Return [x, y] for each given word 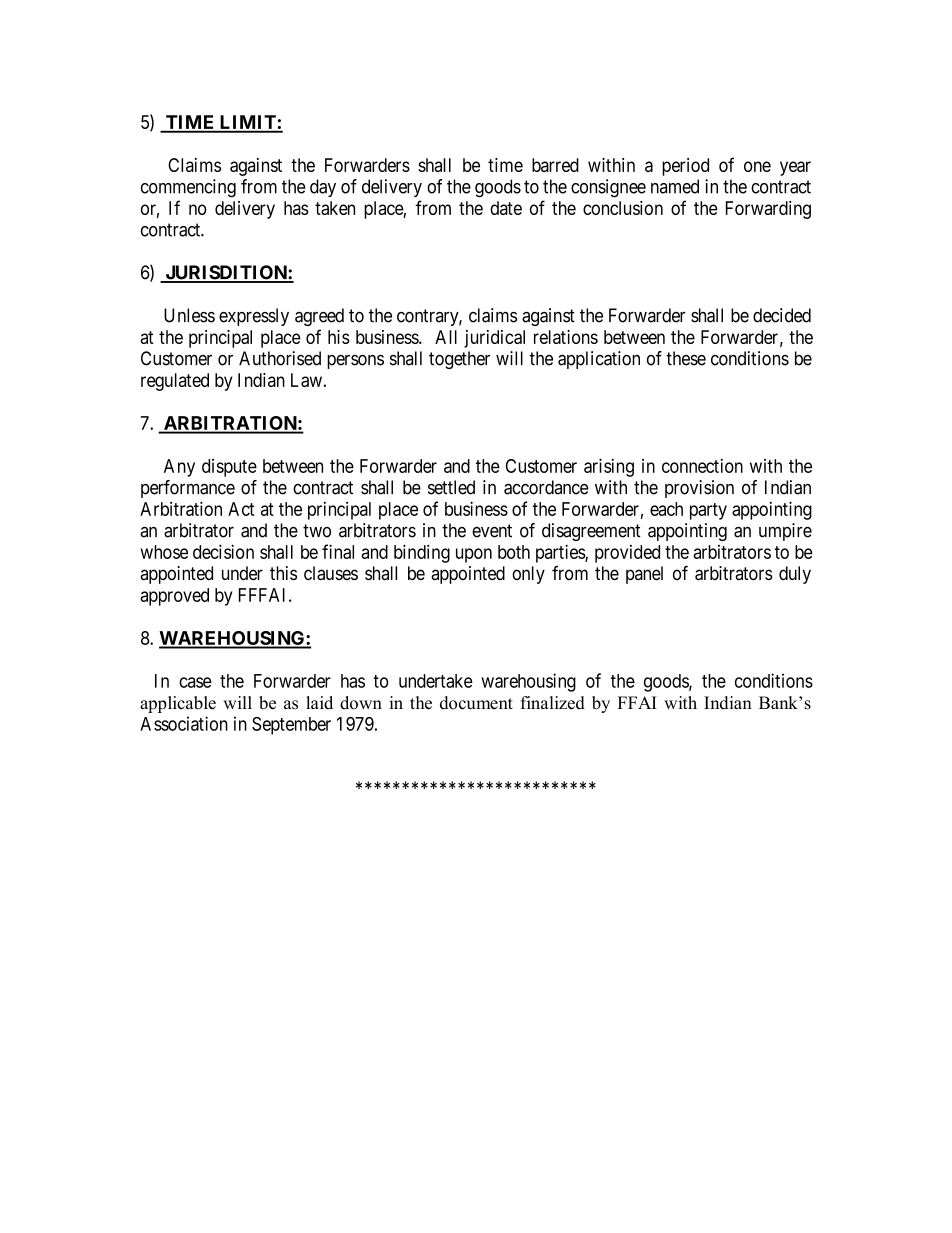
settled [451, 487]
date [506, 208]
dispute [229, 468]
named [675, 186]
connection [702, 466]
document [476, 703]
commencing [188, 188]
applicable [178, 704]
